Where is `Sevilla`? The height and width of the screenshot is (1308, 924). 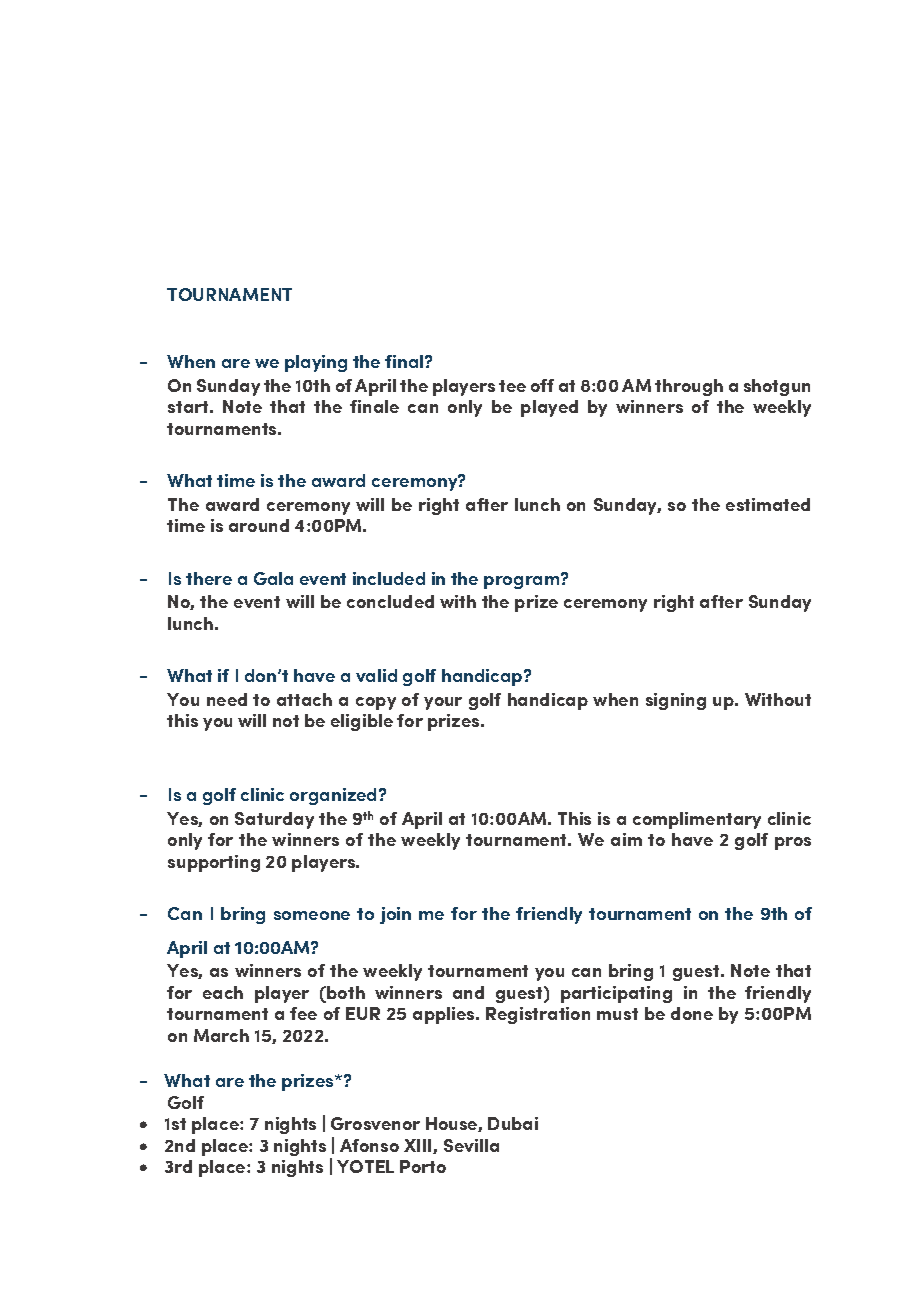
Sevilla is located at coordinates (471, 1145).
